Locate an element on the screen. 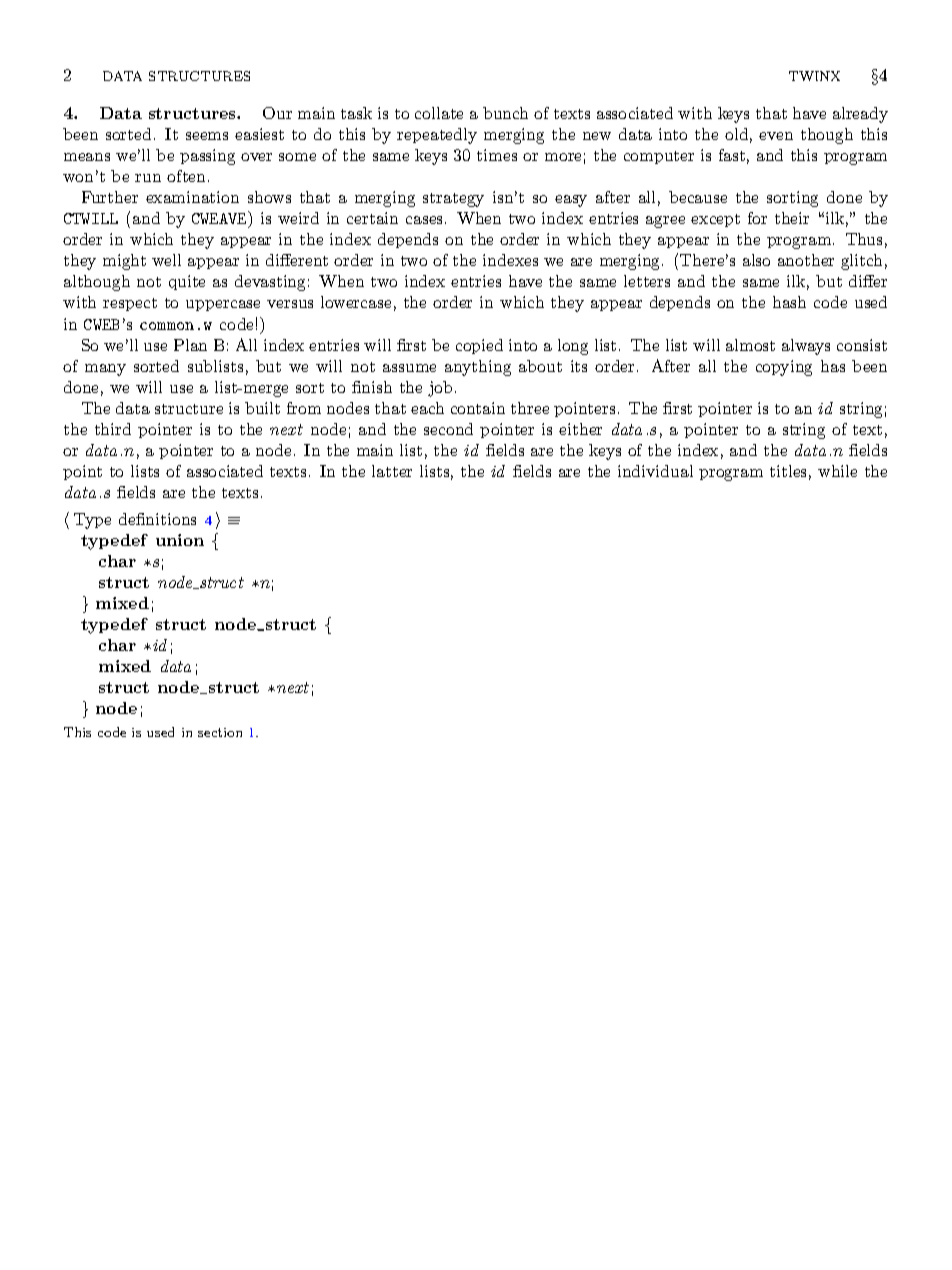 The image size is (952, 1270). latter is located at coordinates (392, 471).
